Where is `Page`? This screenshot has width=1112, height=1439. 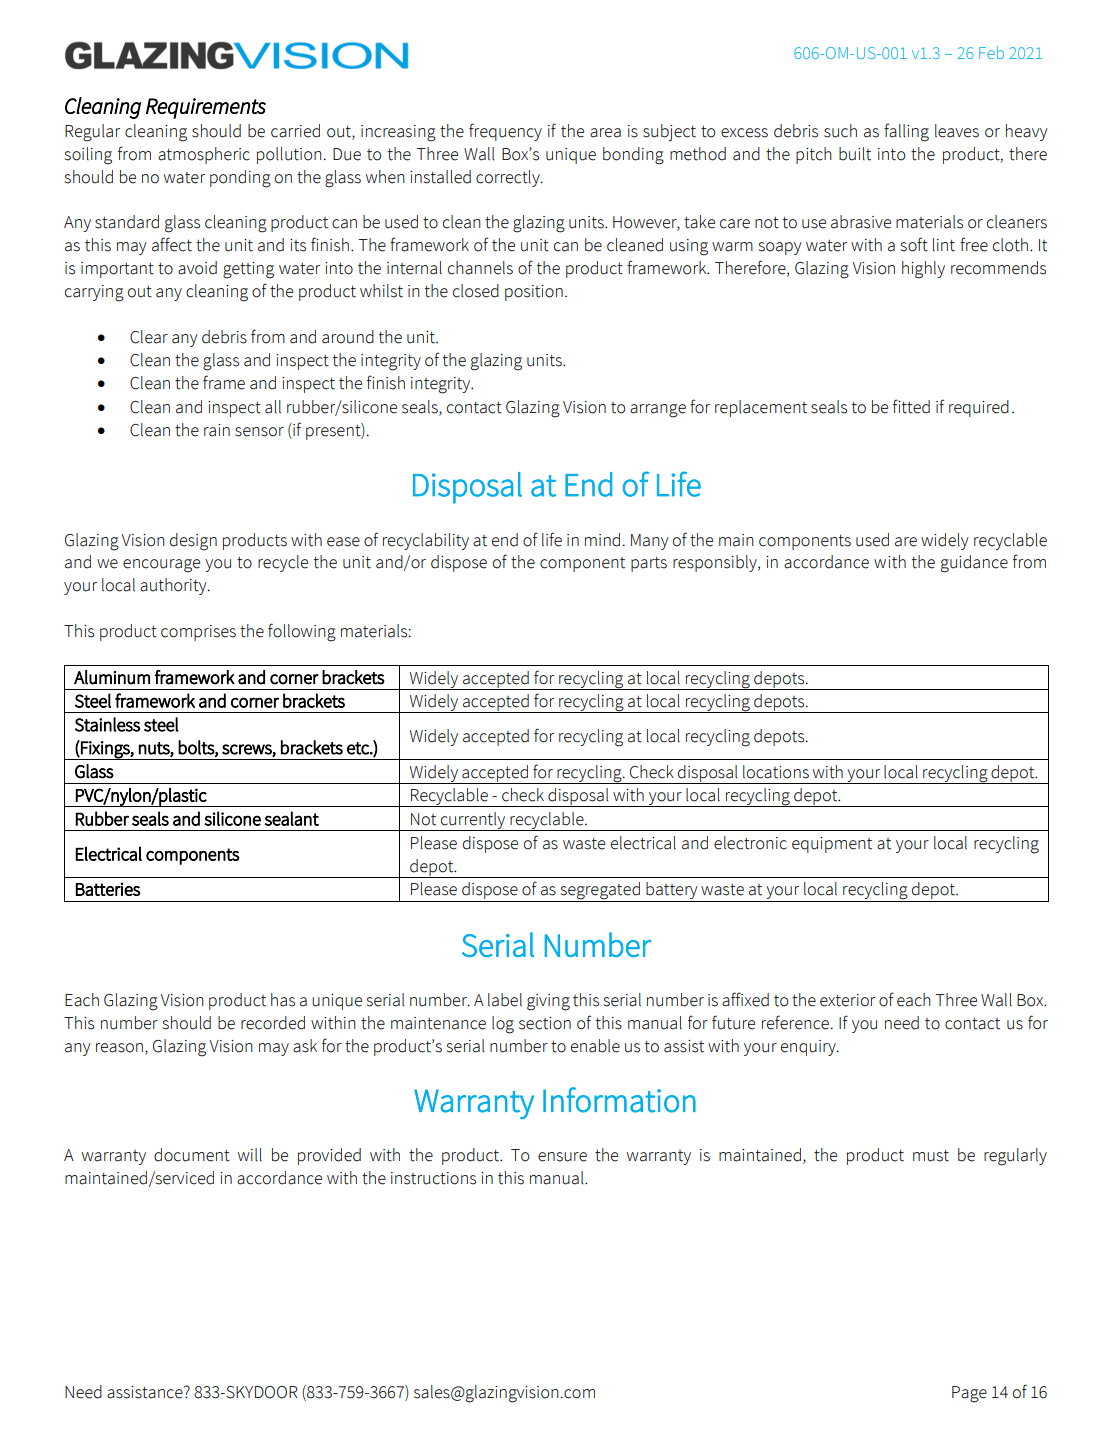
Page is located at coordinates (969, 1394).
